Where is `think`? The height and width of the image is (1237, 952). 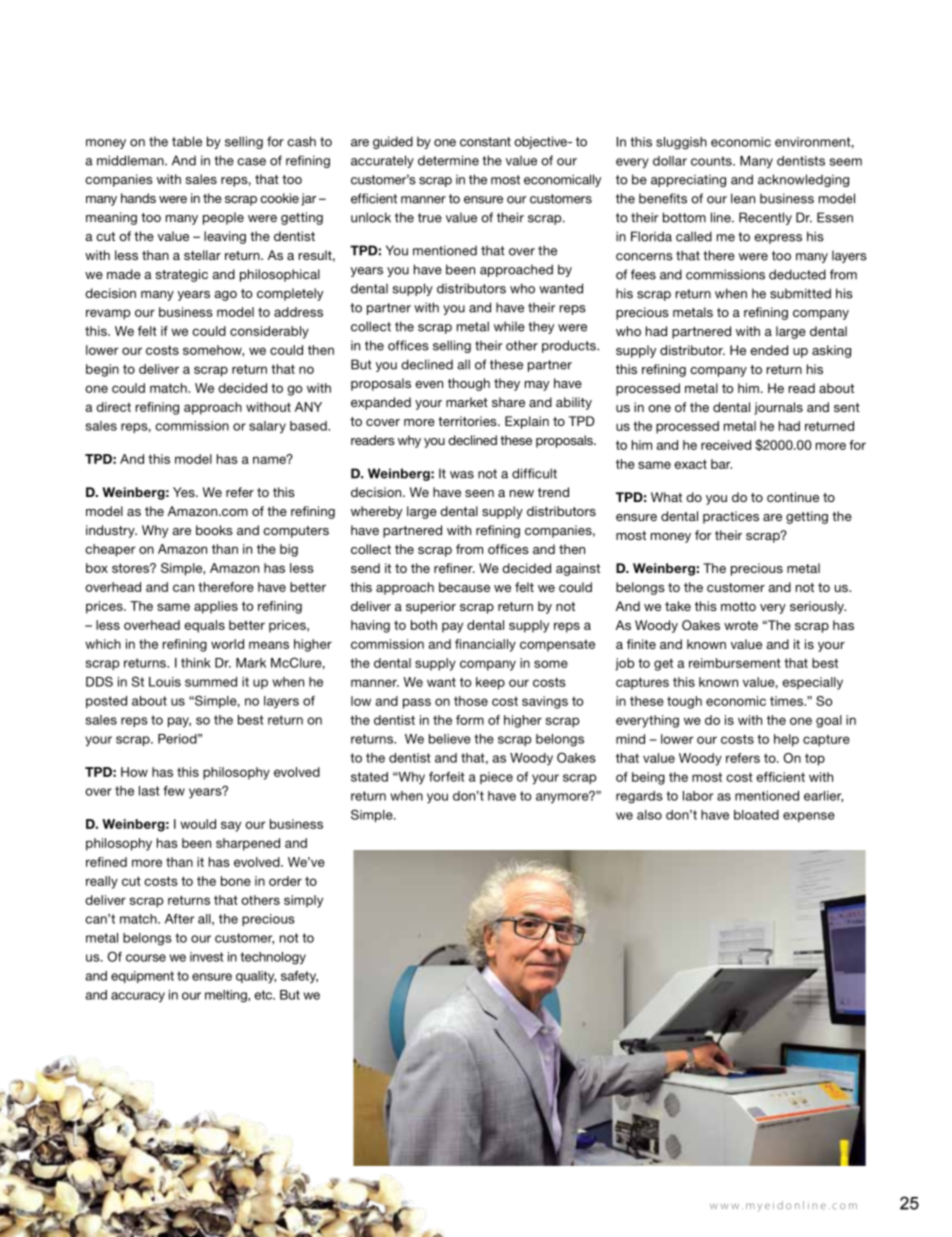
think is located at coordinates (196, 663).
